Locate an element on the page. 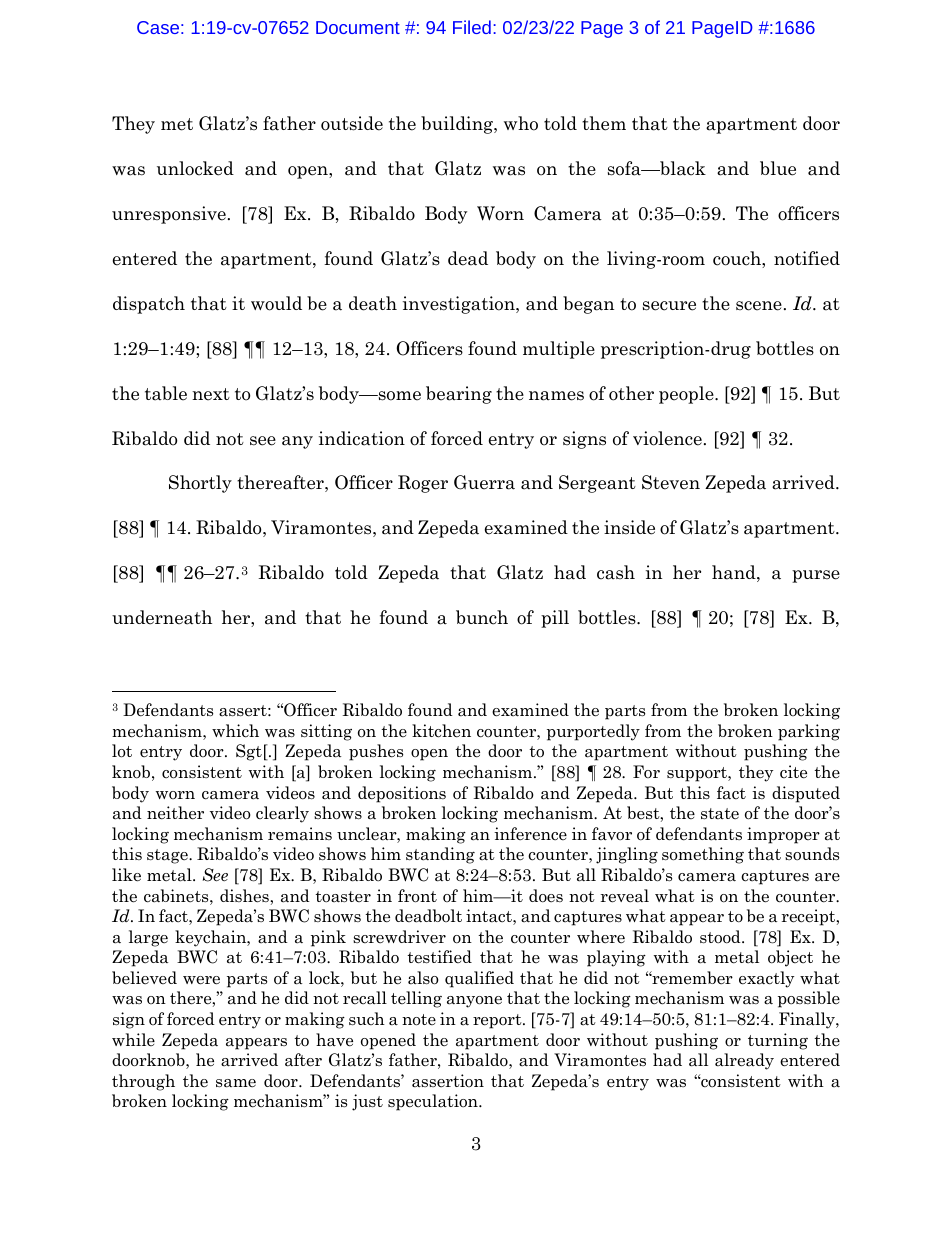 This page has height=1233, width=952. standing is located at coordinates (440, 855).
